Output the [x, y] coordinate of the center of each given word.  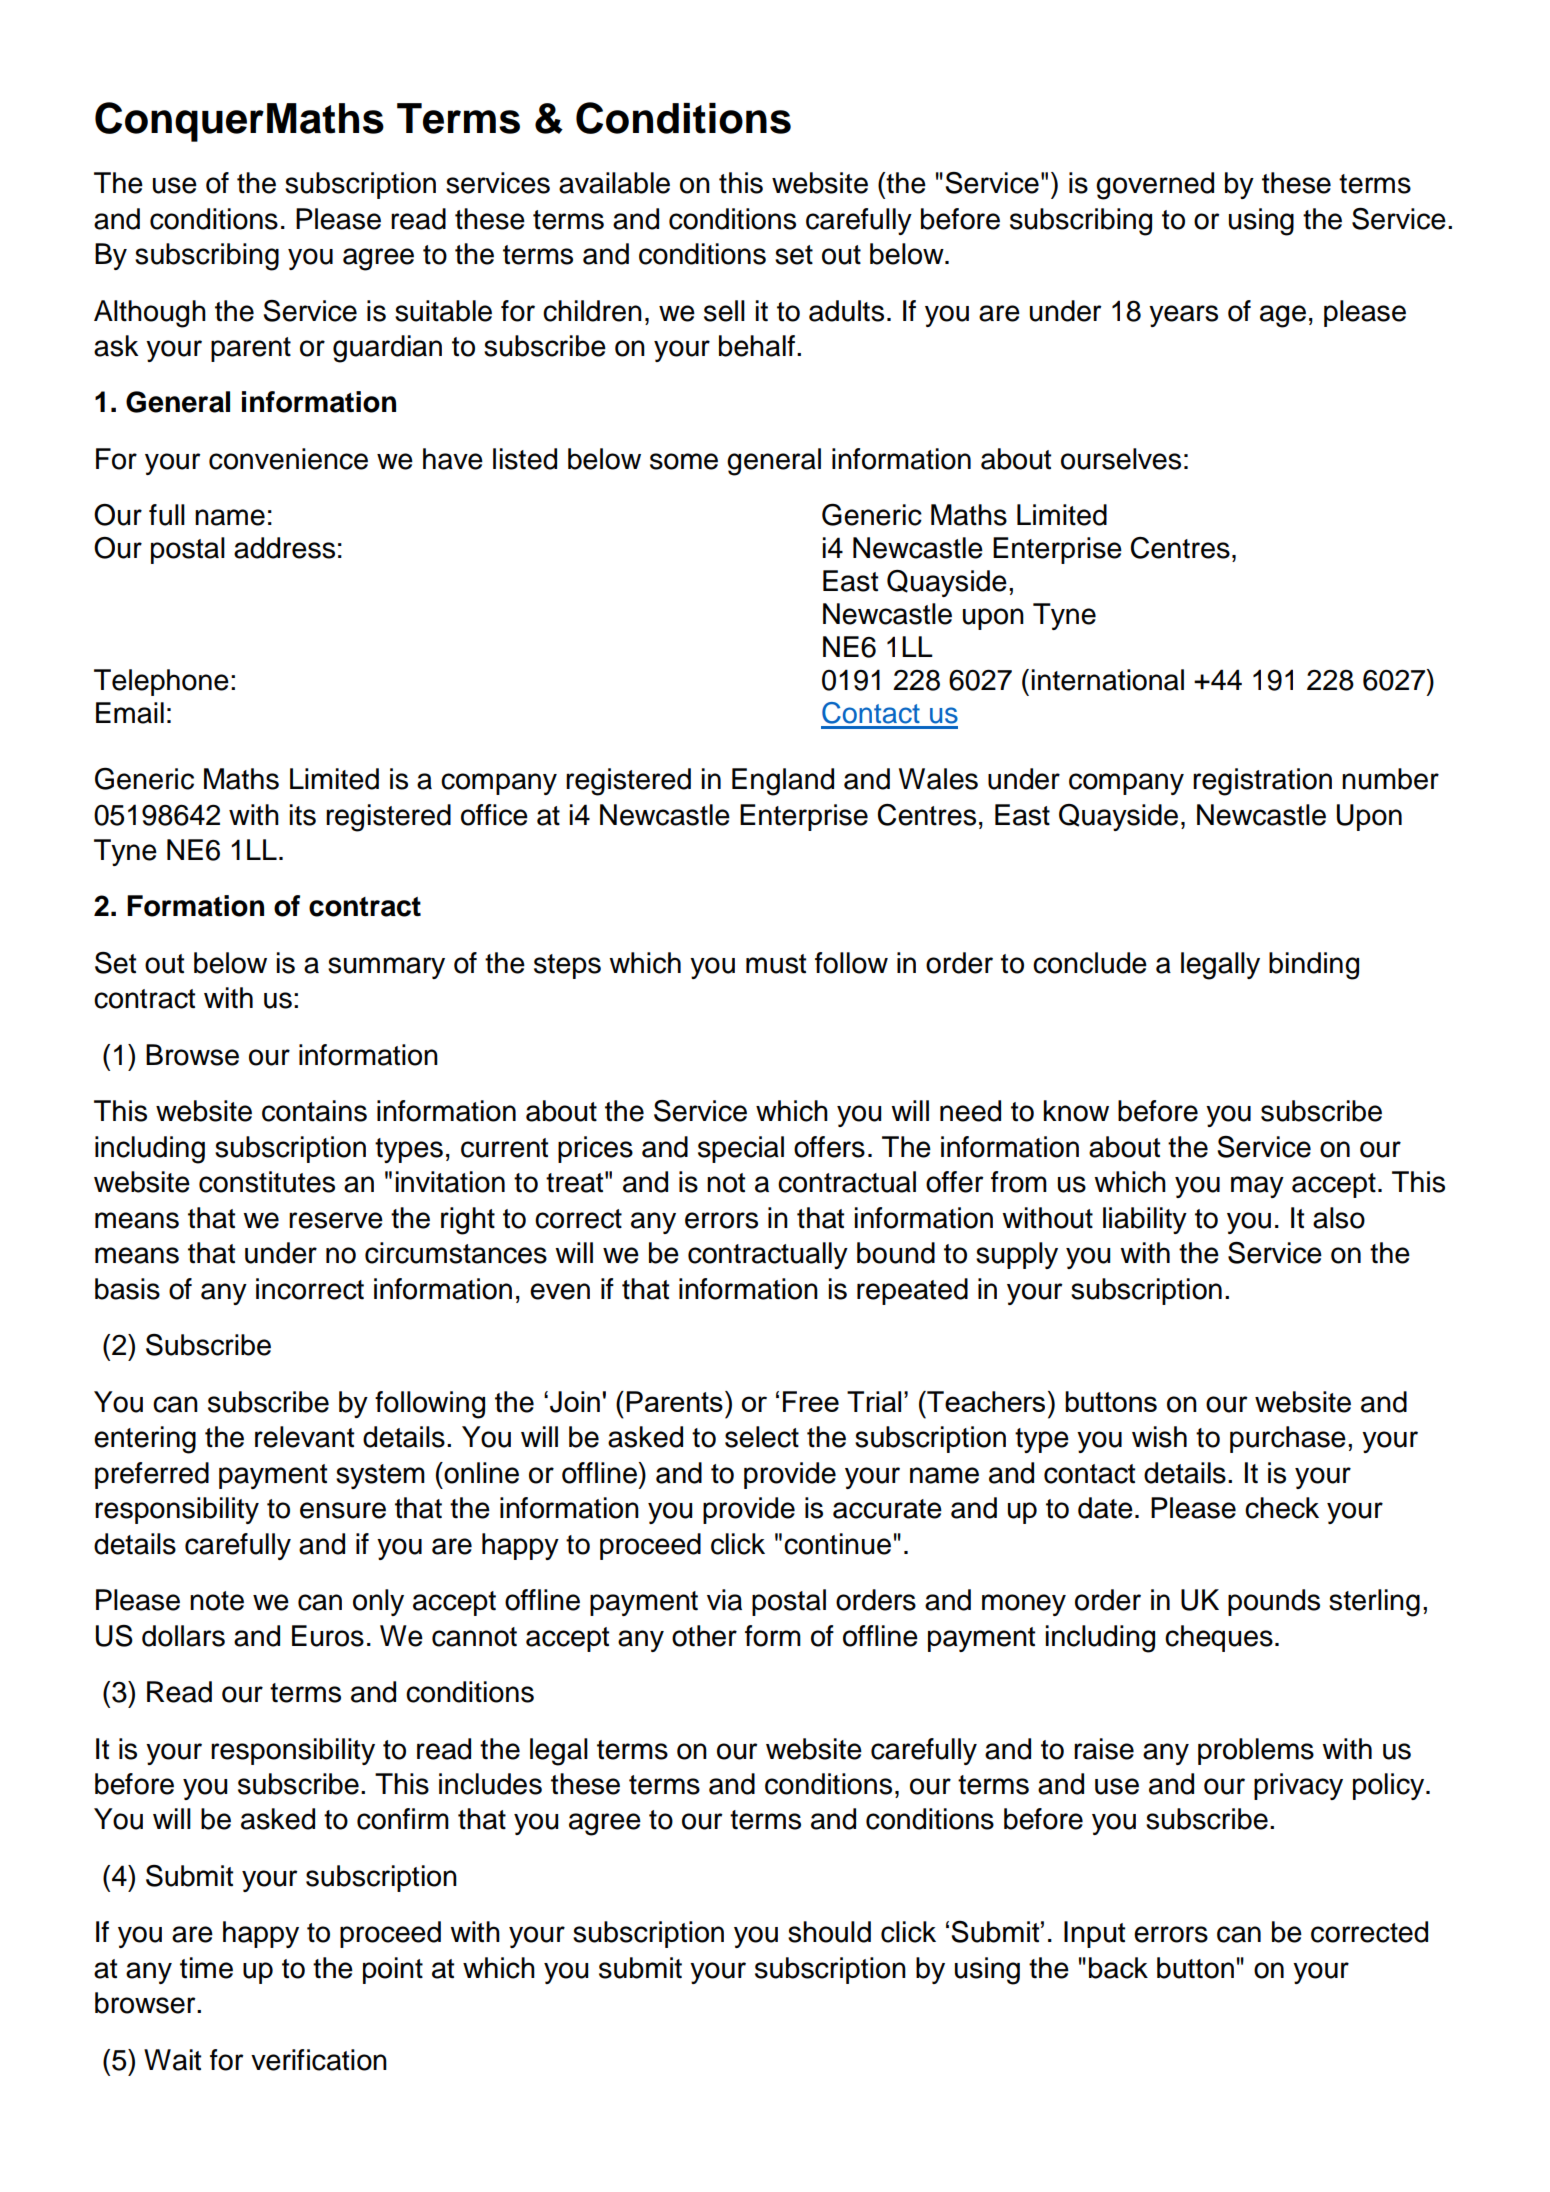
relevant [304, 1437]
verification [319, 2060]
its [302, 815]
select [762, 1437]
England [783, 782]
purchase [1288, 1439]
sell [724, 311]
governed [1155, 186]
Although [150, 314]
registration [1262, 782]
